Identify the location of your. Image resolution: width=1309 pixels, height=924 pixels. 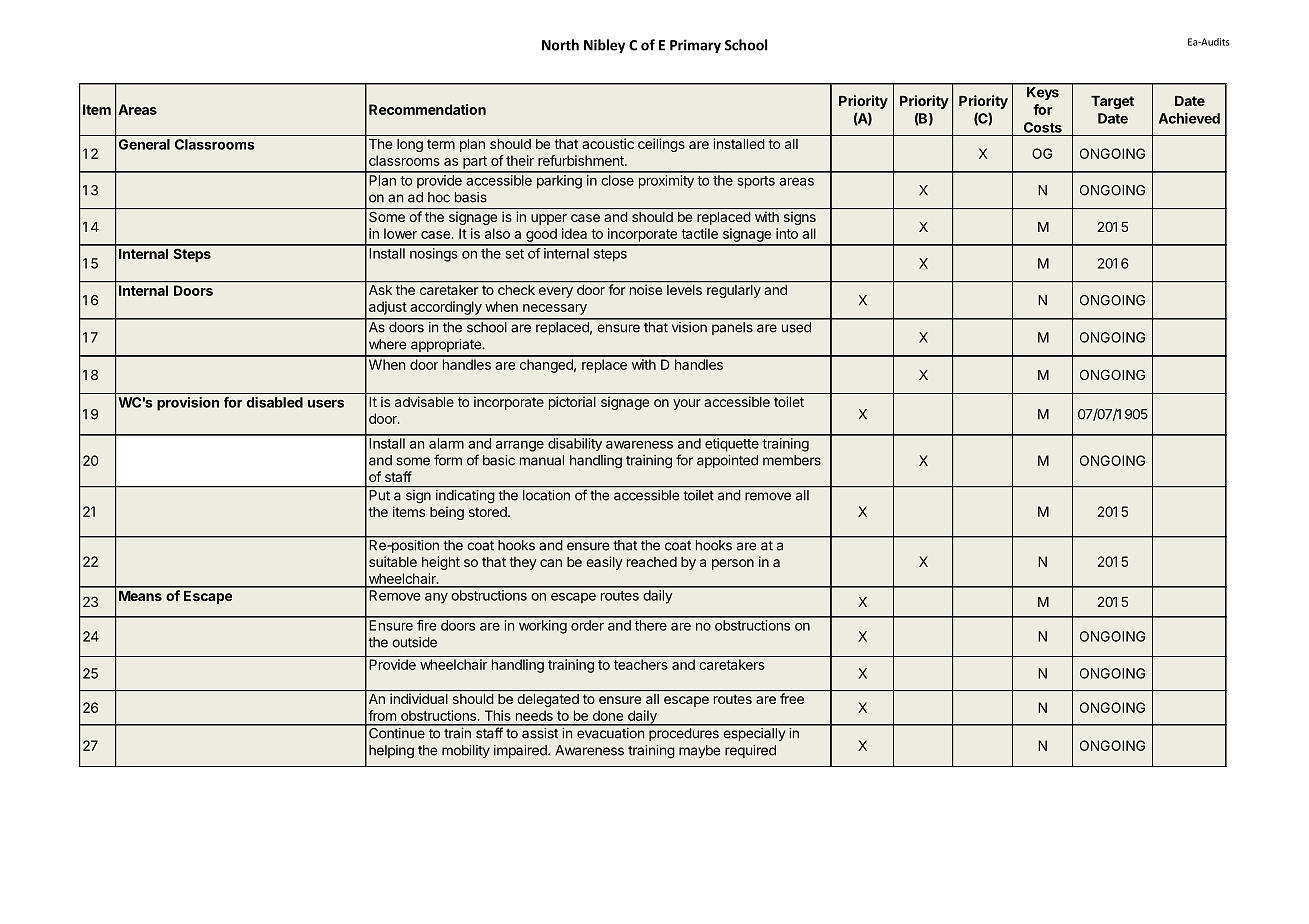
(687, 404).
